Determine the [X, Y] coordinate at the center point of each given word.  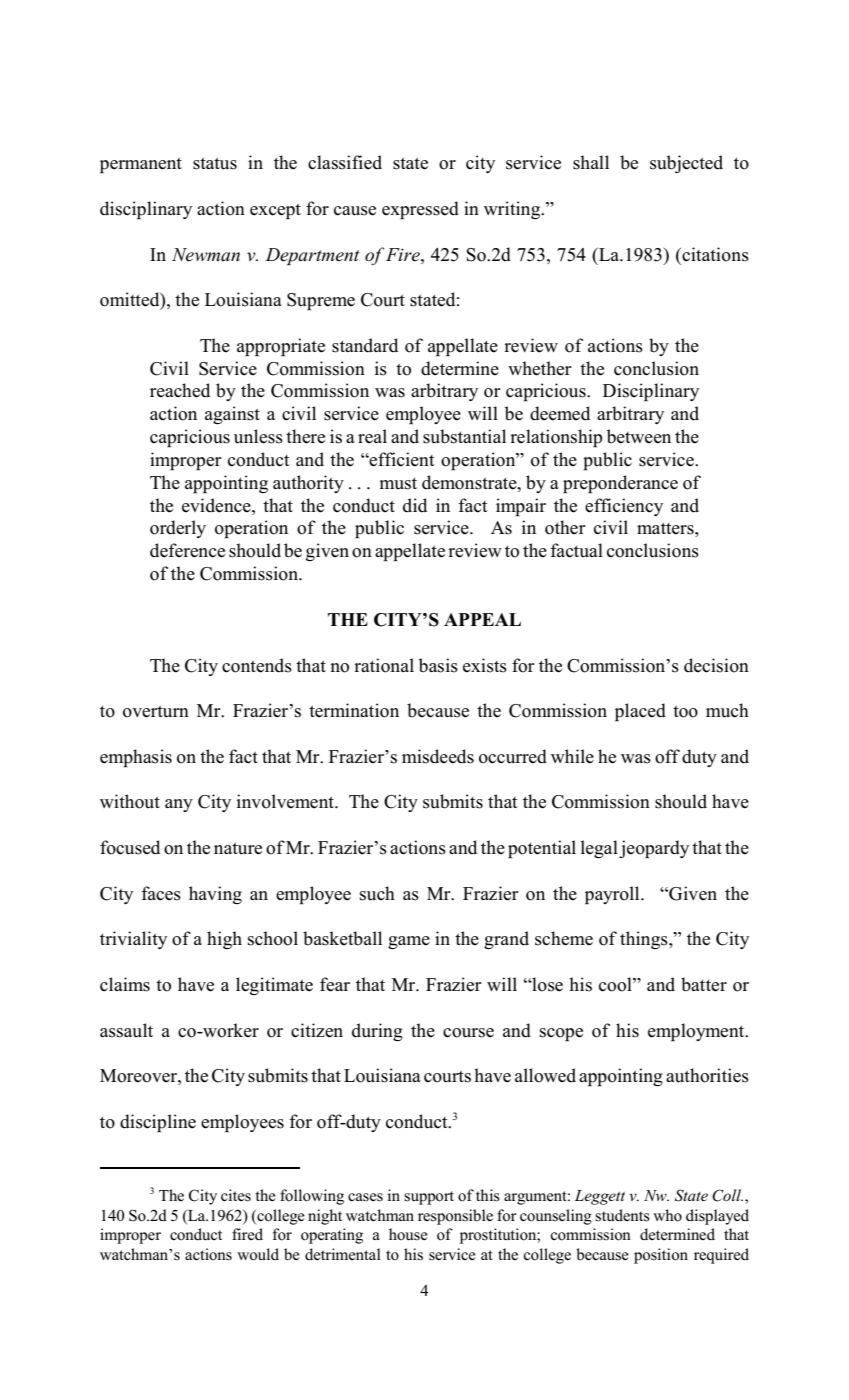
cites [236, 1195]
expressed [420, 210]
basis [438, 665]
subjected [686, 164]
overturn [156, 712]
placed [640, 712]
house [408, 1234]
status [215, 164]
